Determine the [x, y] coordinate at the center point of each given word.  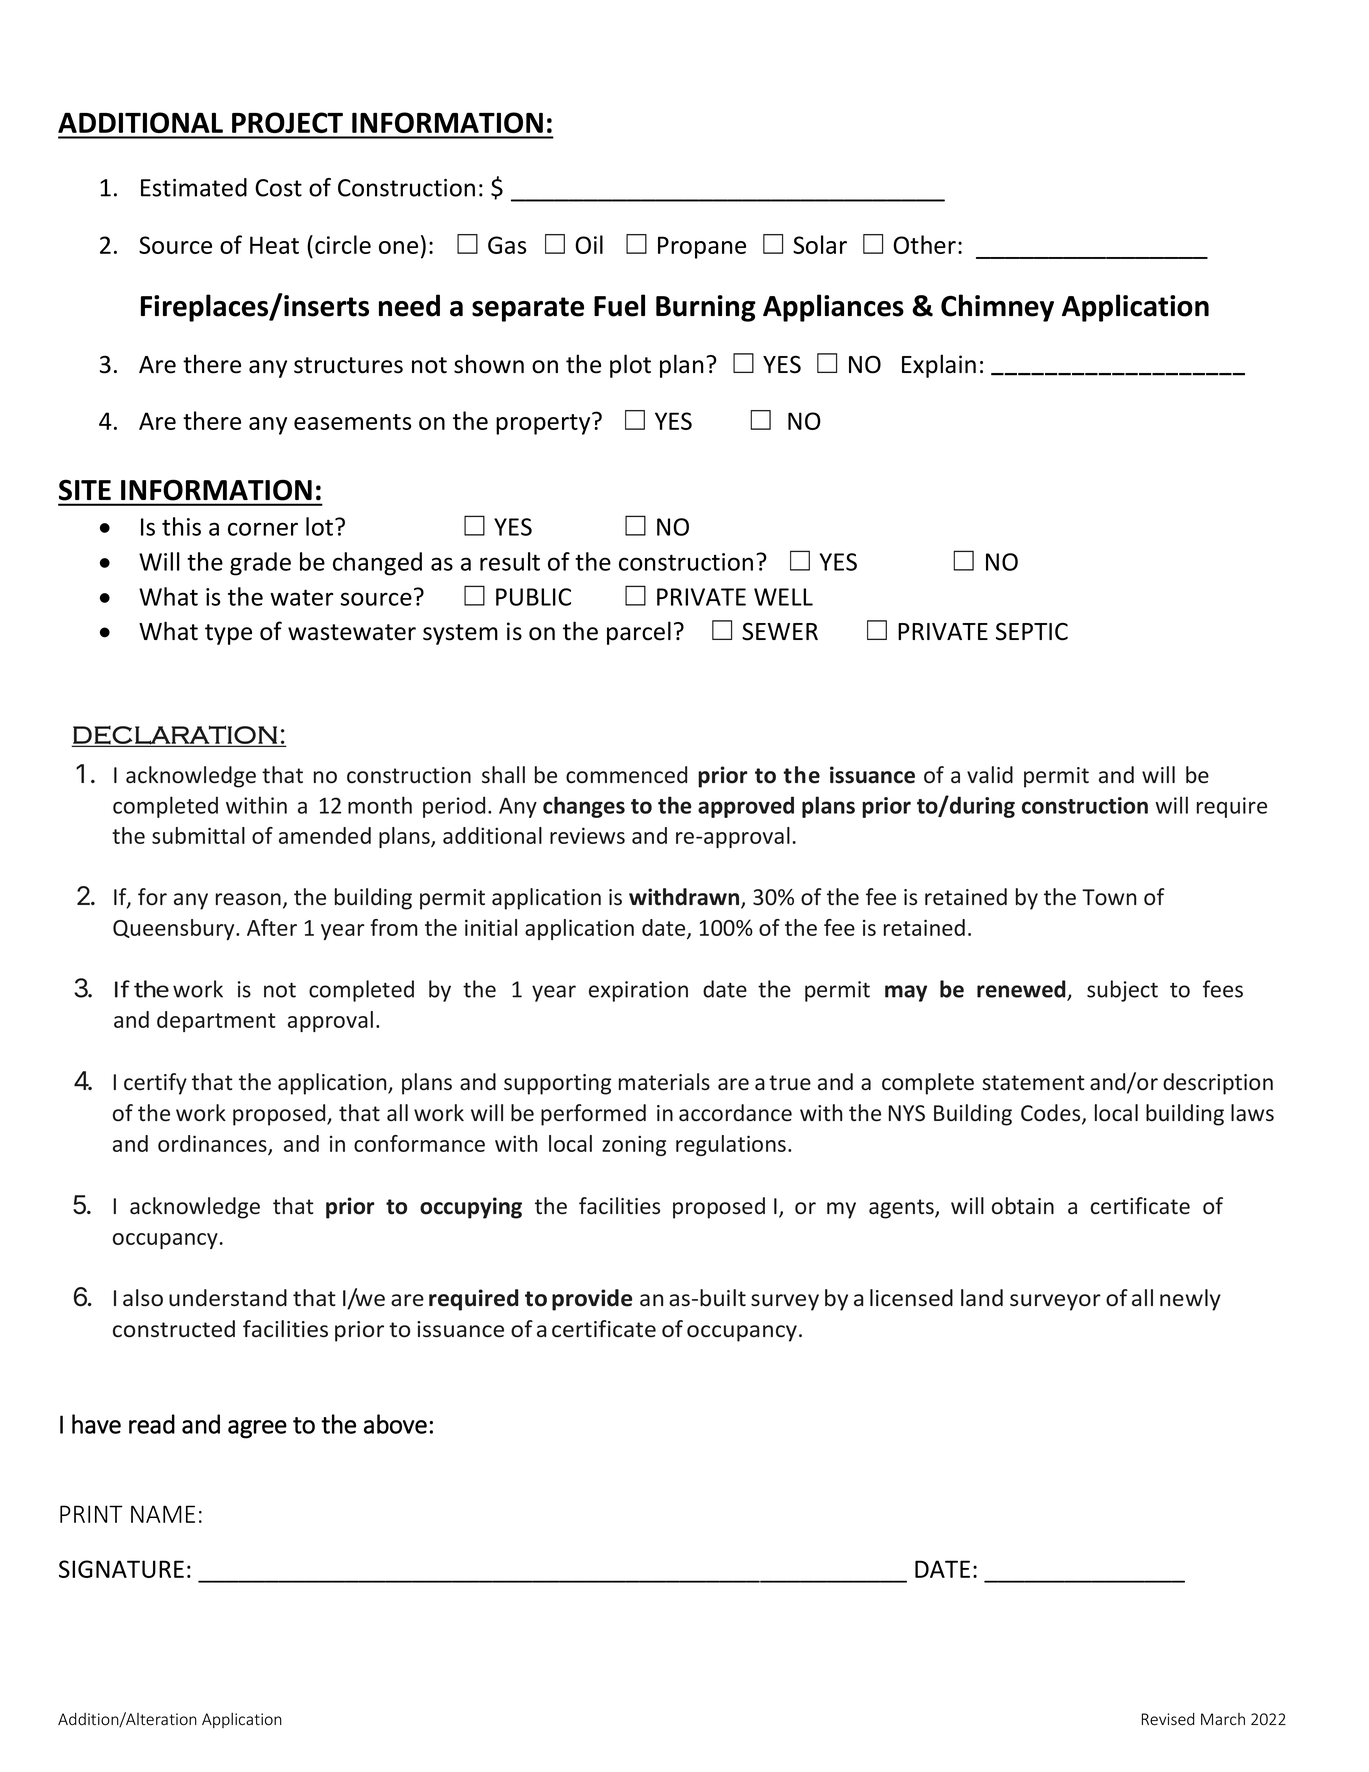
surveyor [1055, 1302]
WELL [783, 597]
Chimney [997, 308]
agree [257, 1429]
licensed [911, 1298]
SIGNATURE [121, 1569]
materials [664, 1082]
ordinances [213, 1145]
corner [263, 529]
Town [1109, 897]
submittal [198, 835]
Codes [1052, 1114]
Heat [274, 245]
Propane [702, 247]
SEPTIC [1032, 631]
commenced [626, 775]
